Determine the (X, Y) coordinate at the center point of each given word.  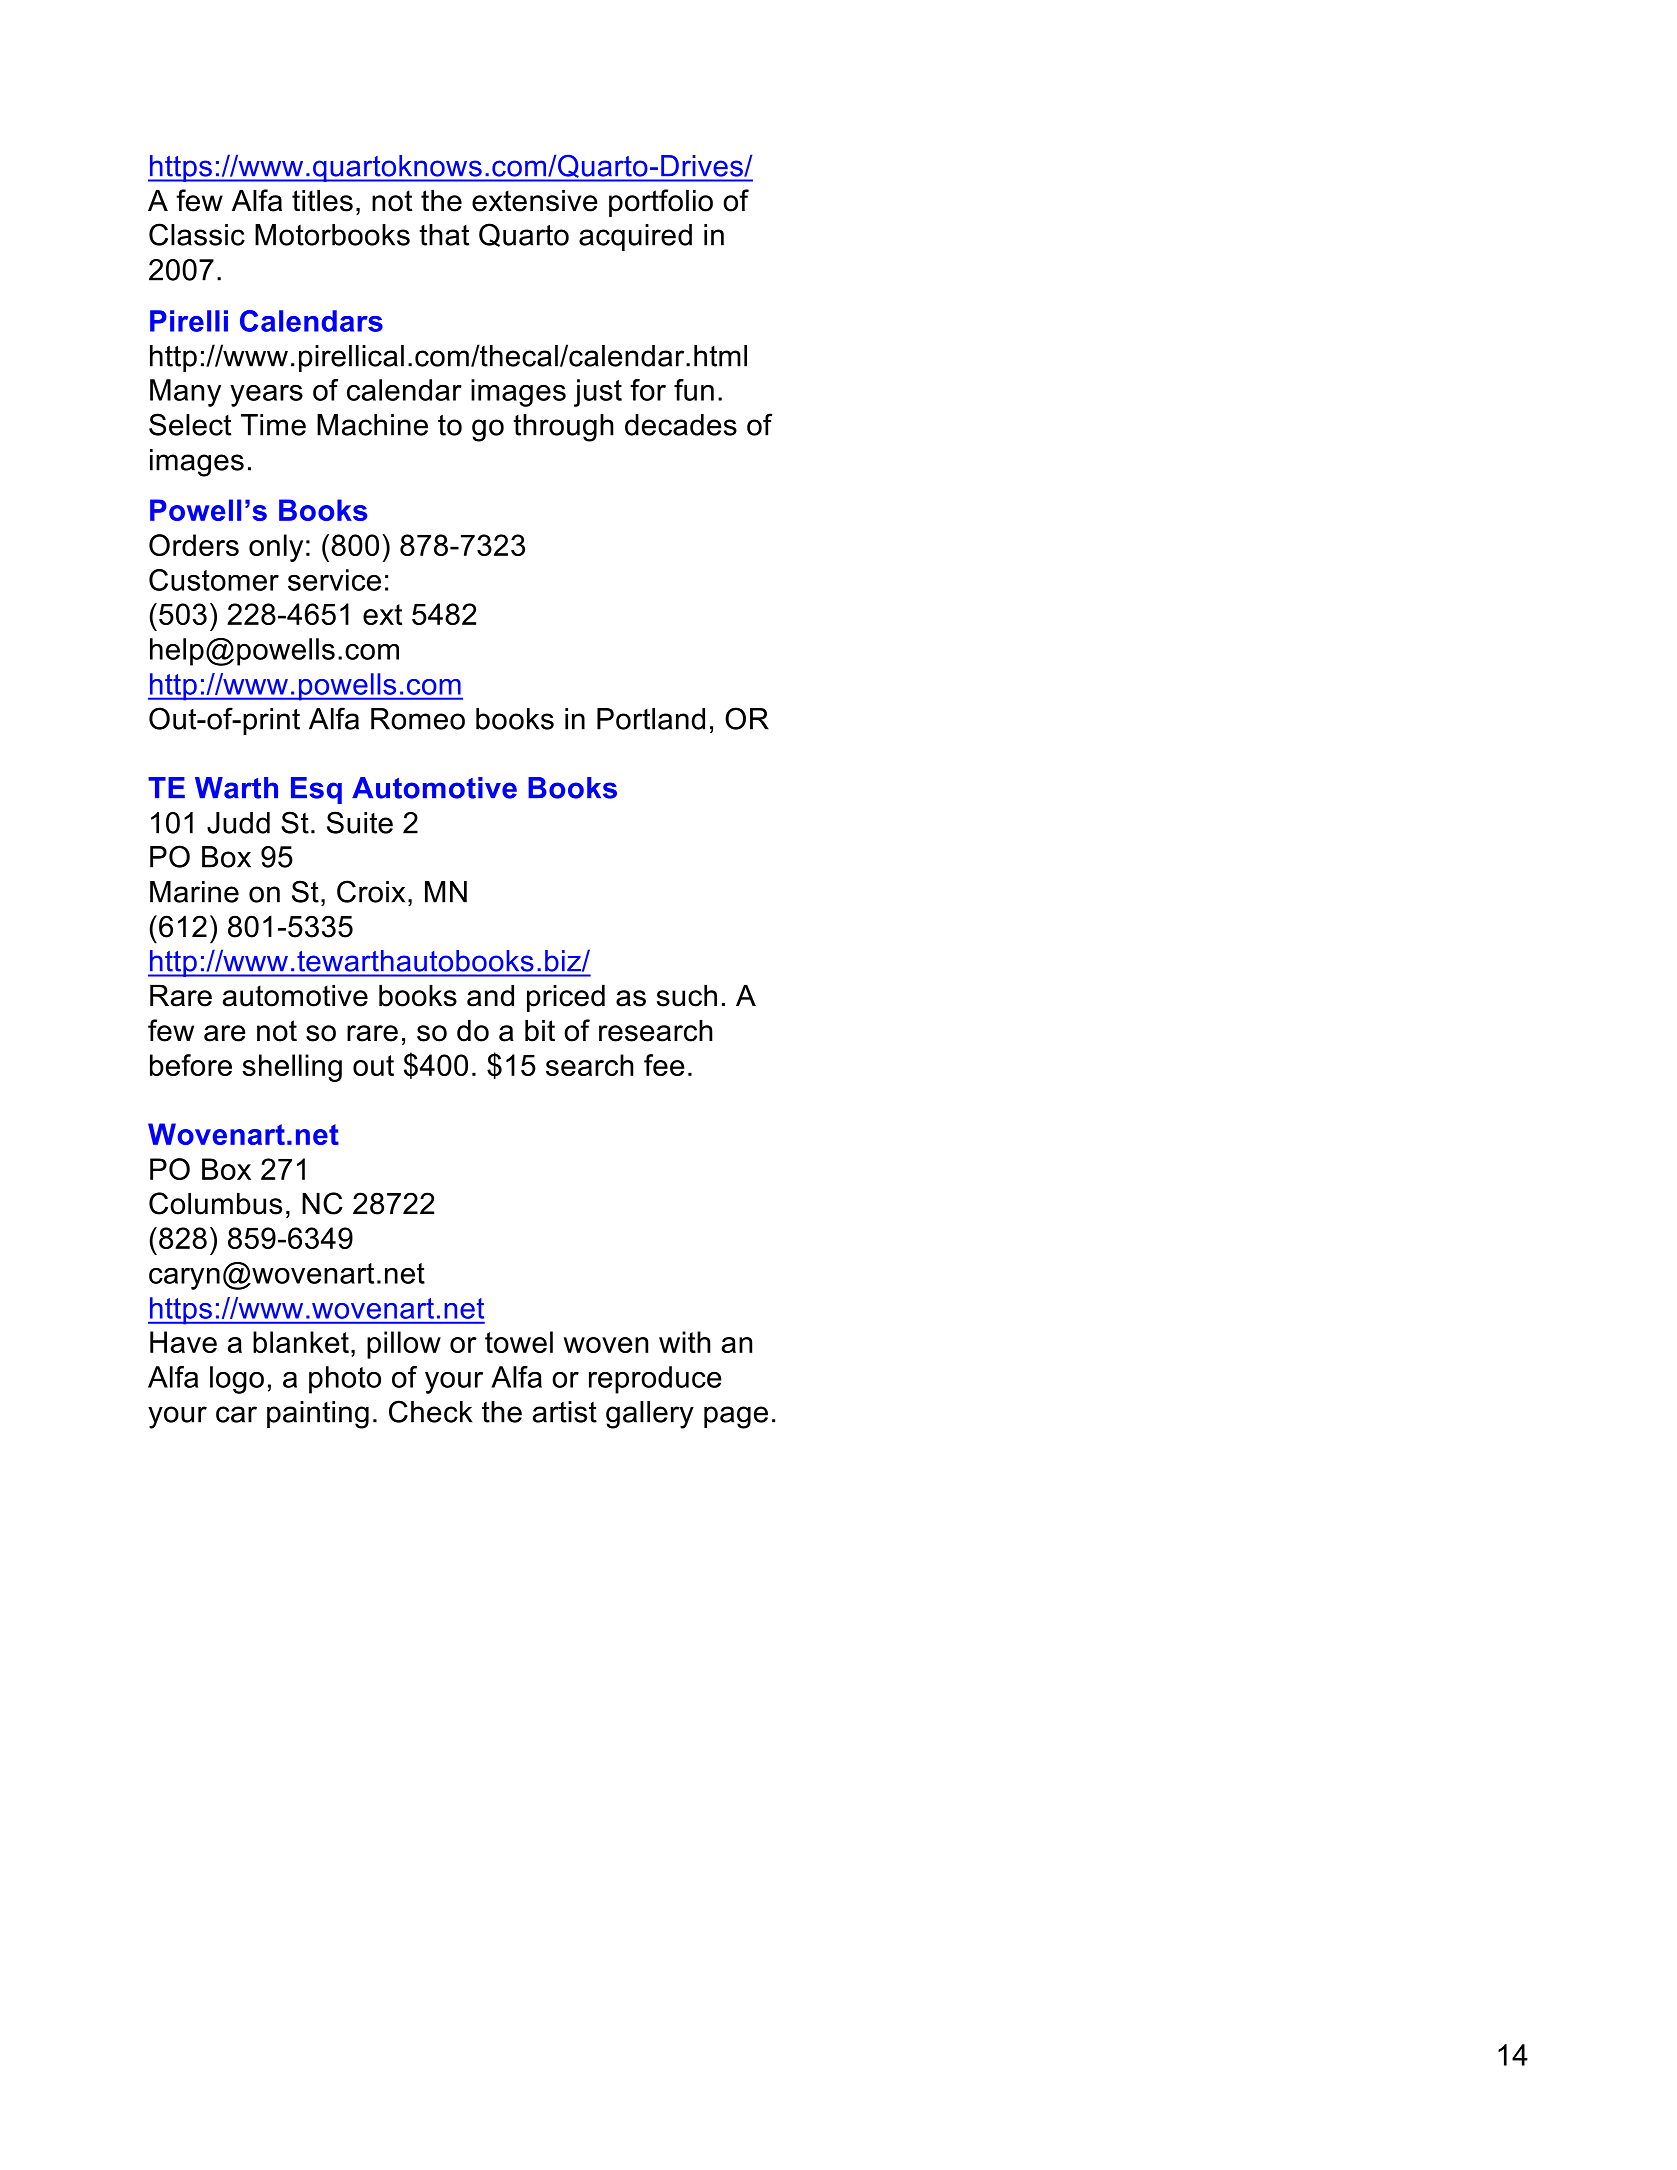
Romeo (418, 719)
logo (237, 1380)
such (687, 996)
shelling (292, 1068)
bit (540, 1031)
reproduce (655, 1380)
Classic (197, 234)
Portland (651, 719)
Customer (214, 580)
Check (431, 1411)
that (444, 235)
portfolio (661, 203)
